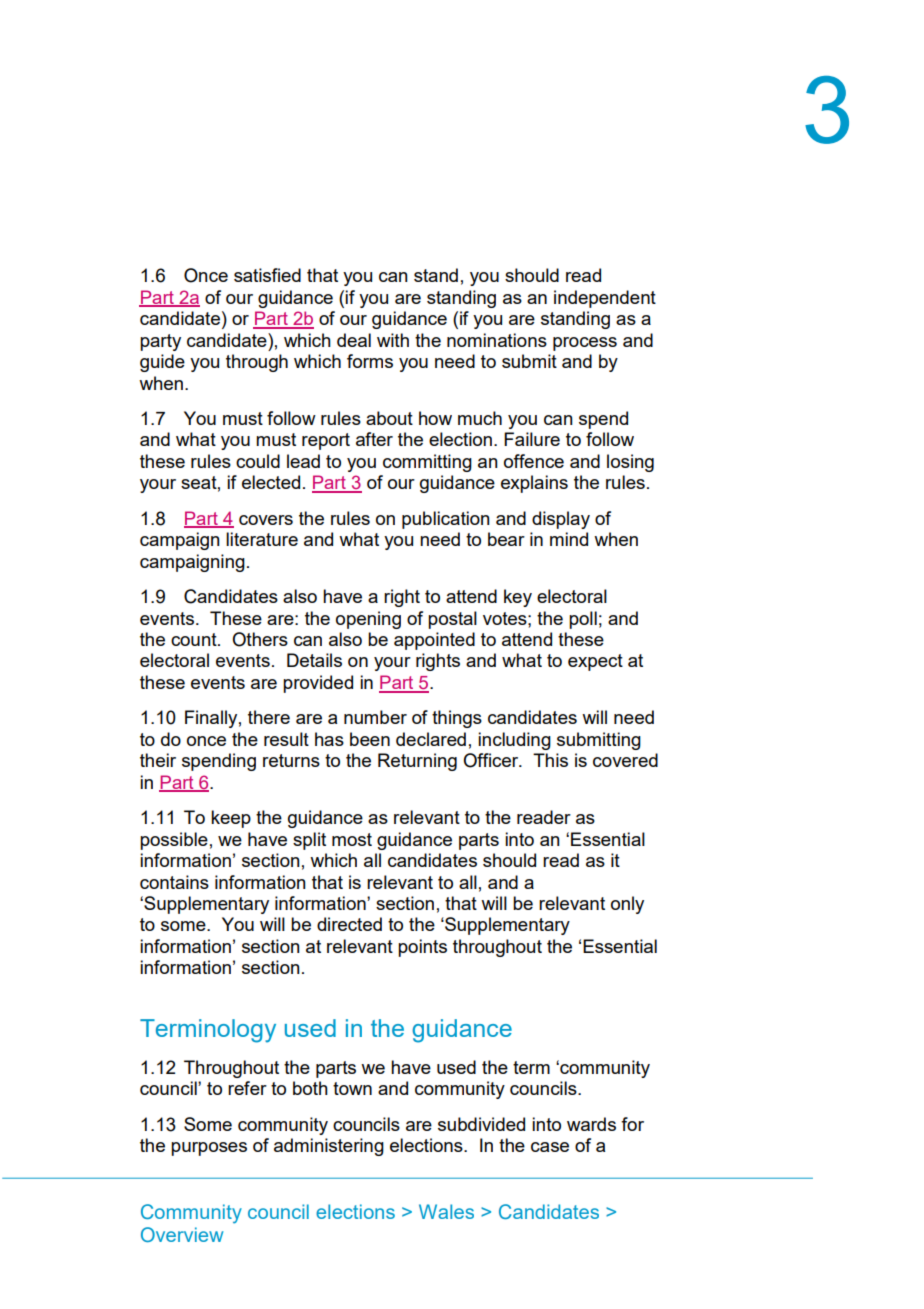 This document has width=924, height=1309. What do you see at coordinates (174, 882) in the document?
I see `contains` at bounding box center [174, 882].
